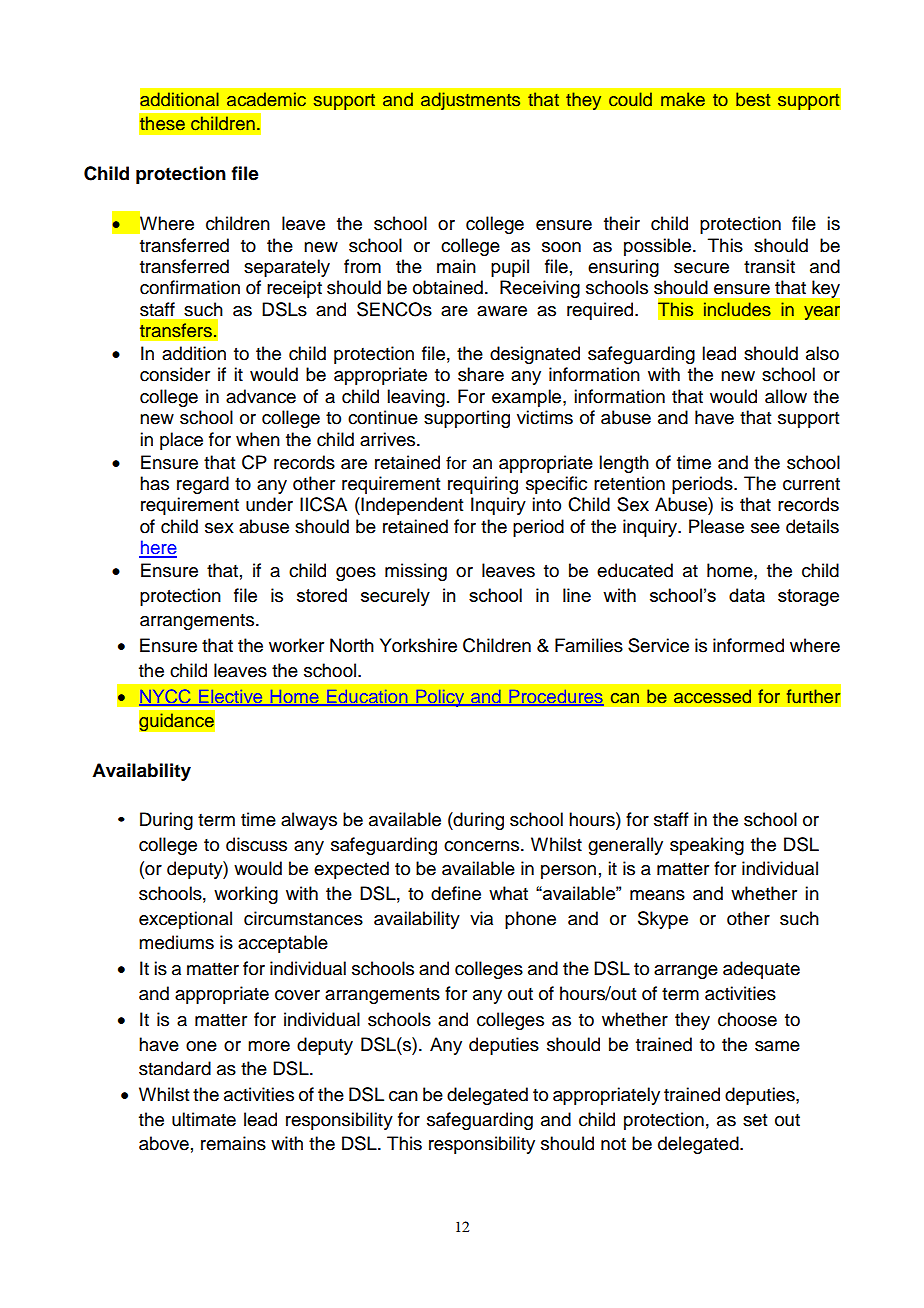 This screenshot has width=924, height=1308. Describe the element at coordinates (707, 846) in the screenshot. I see `speaking` at that location.
